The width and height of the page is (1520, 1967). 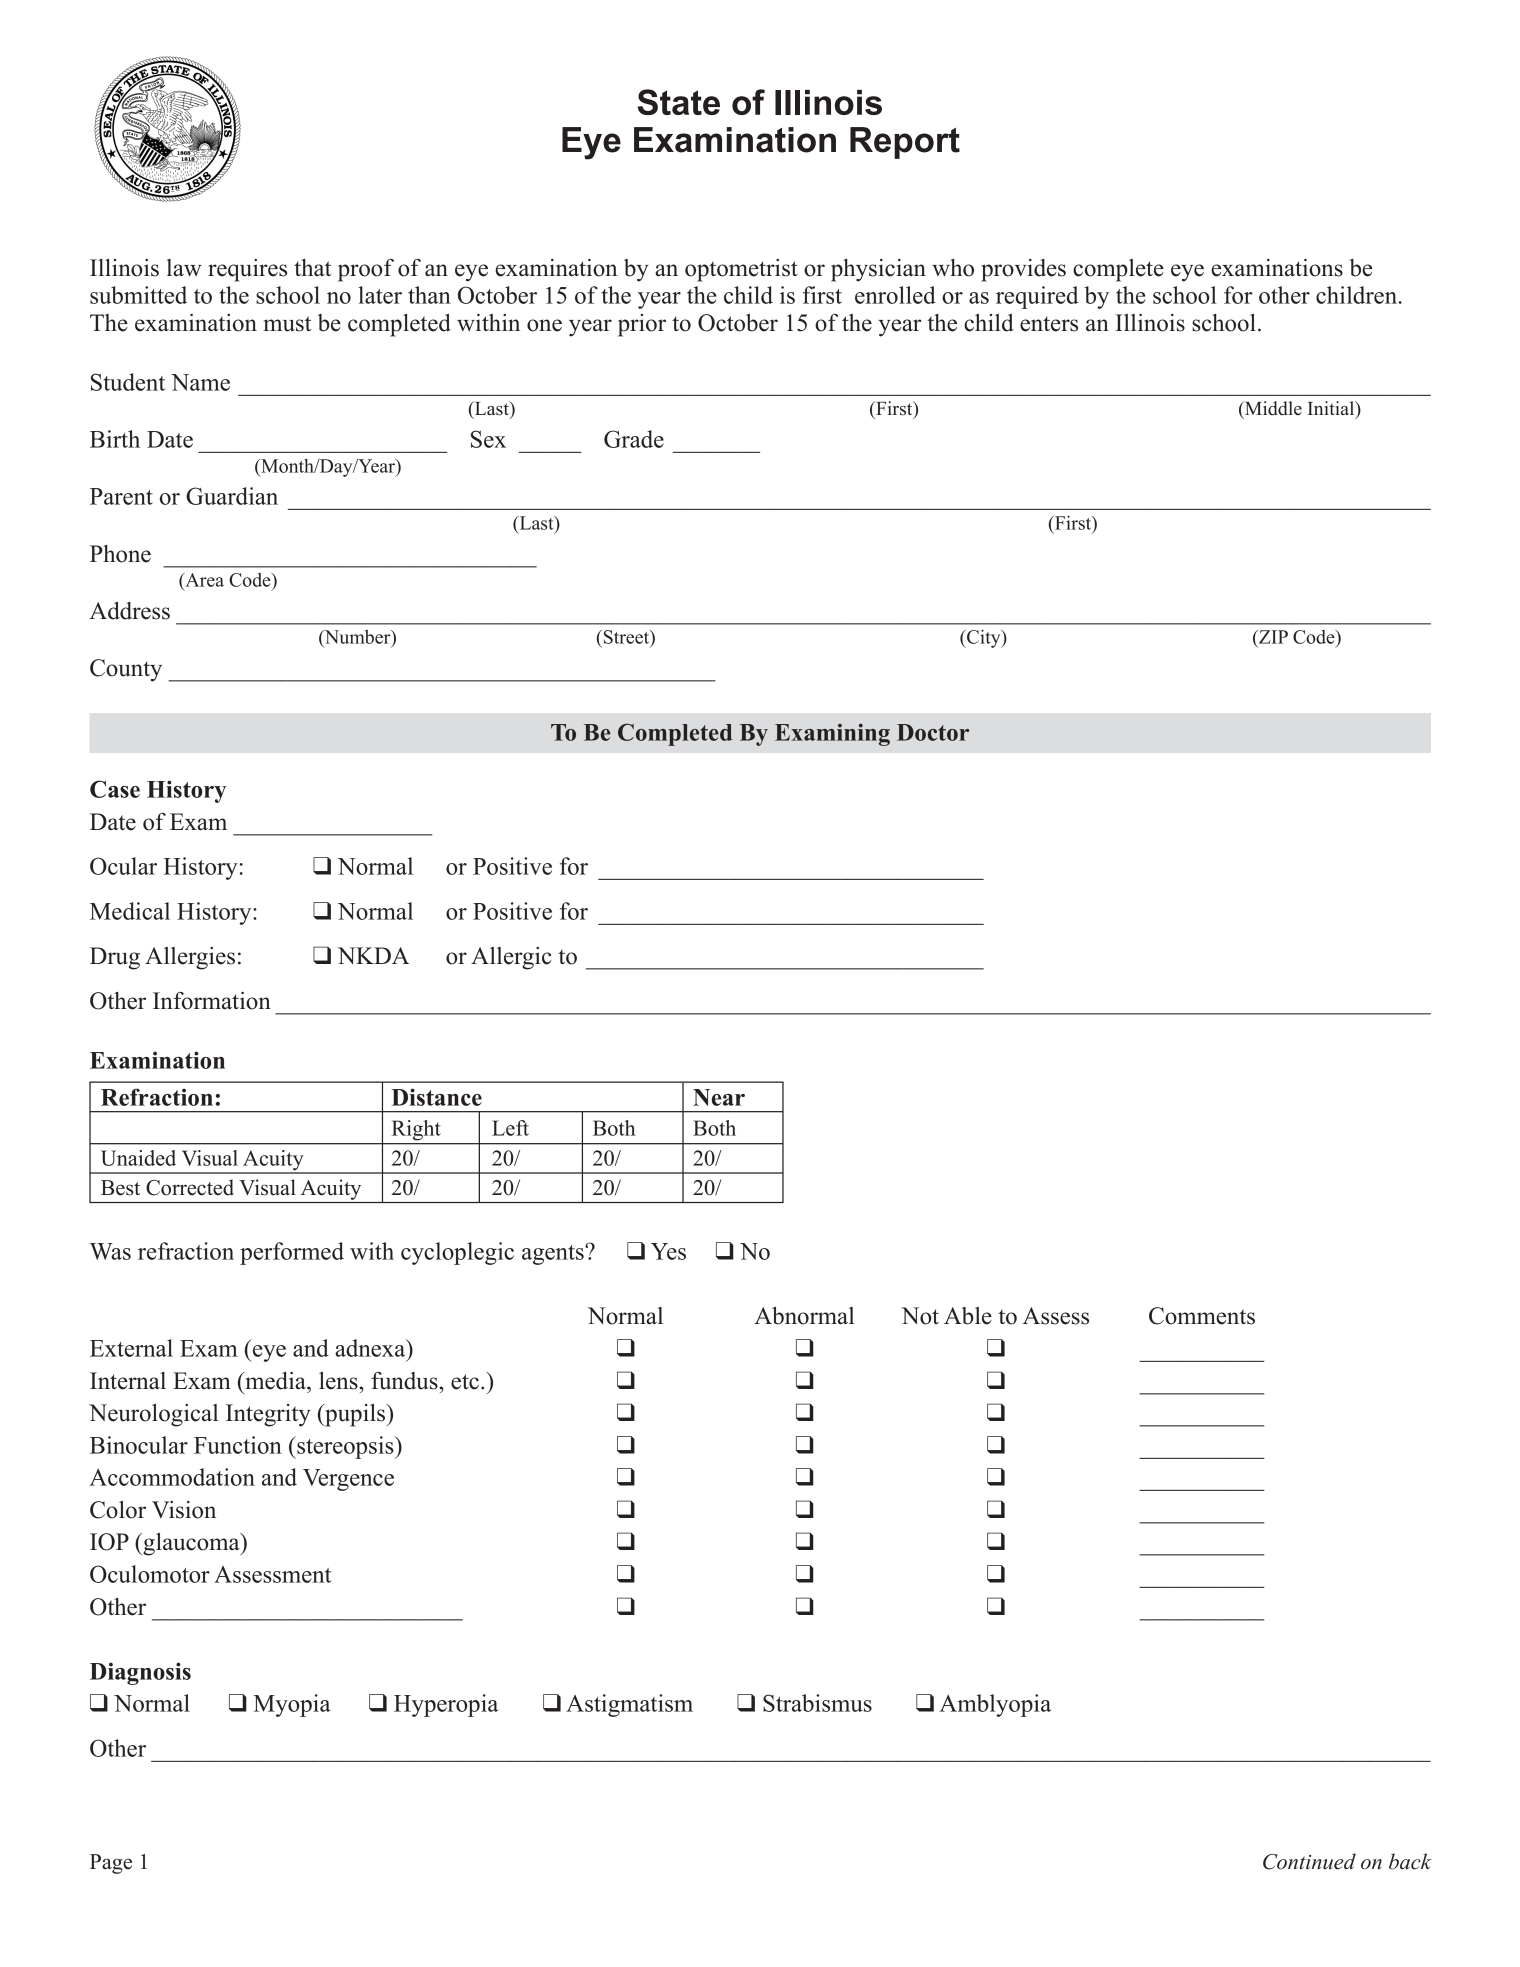 What do you see at coordinates (247, 270) in the page?
I see `requires` at bounding box center [247, 270].
